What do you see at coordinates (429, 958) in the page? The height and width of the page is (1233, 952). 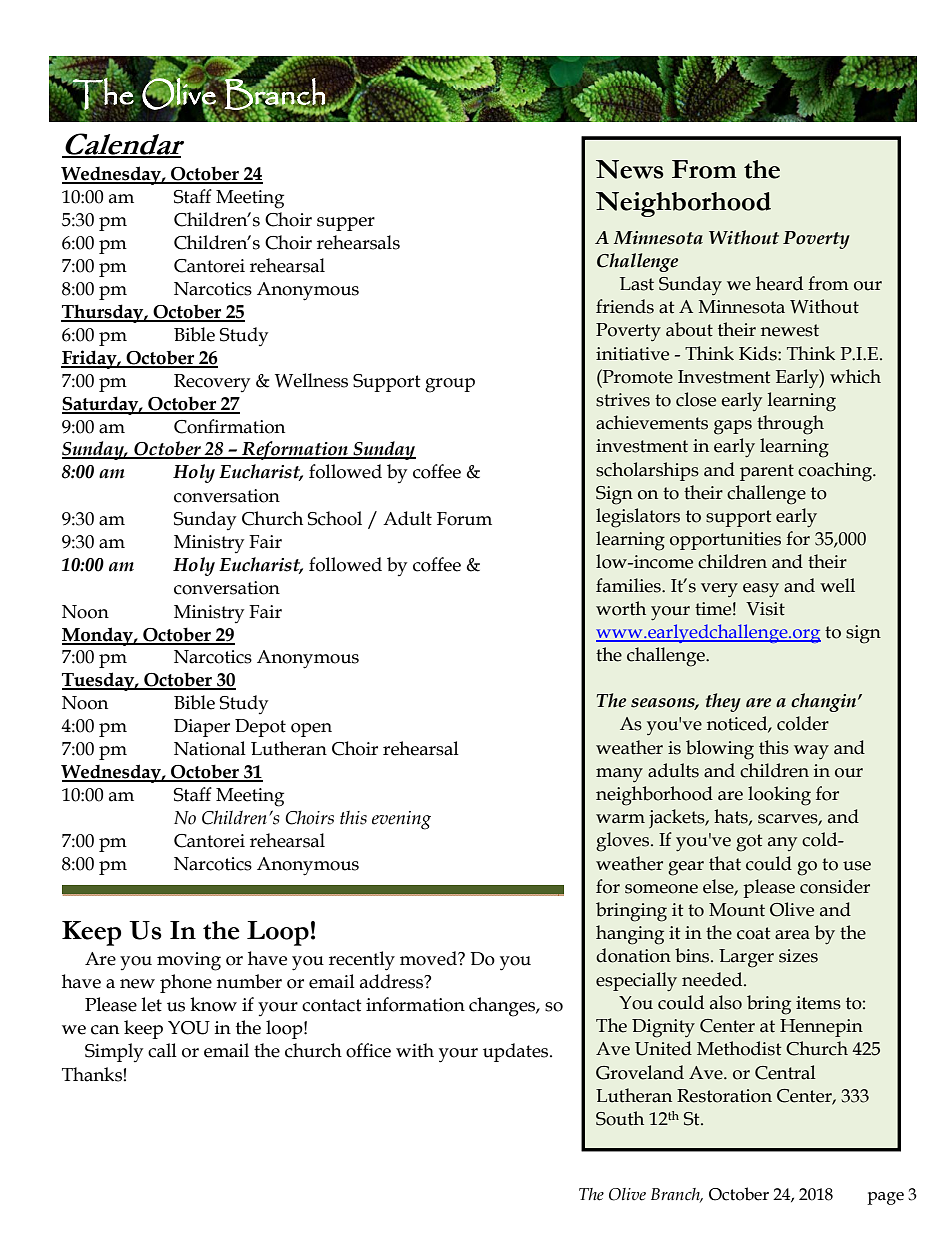 I see `moved` at bounding box center [429, 958].
